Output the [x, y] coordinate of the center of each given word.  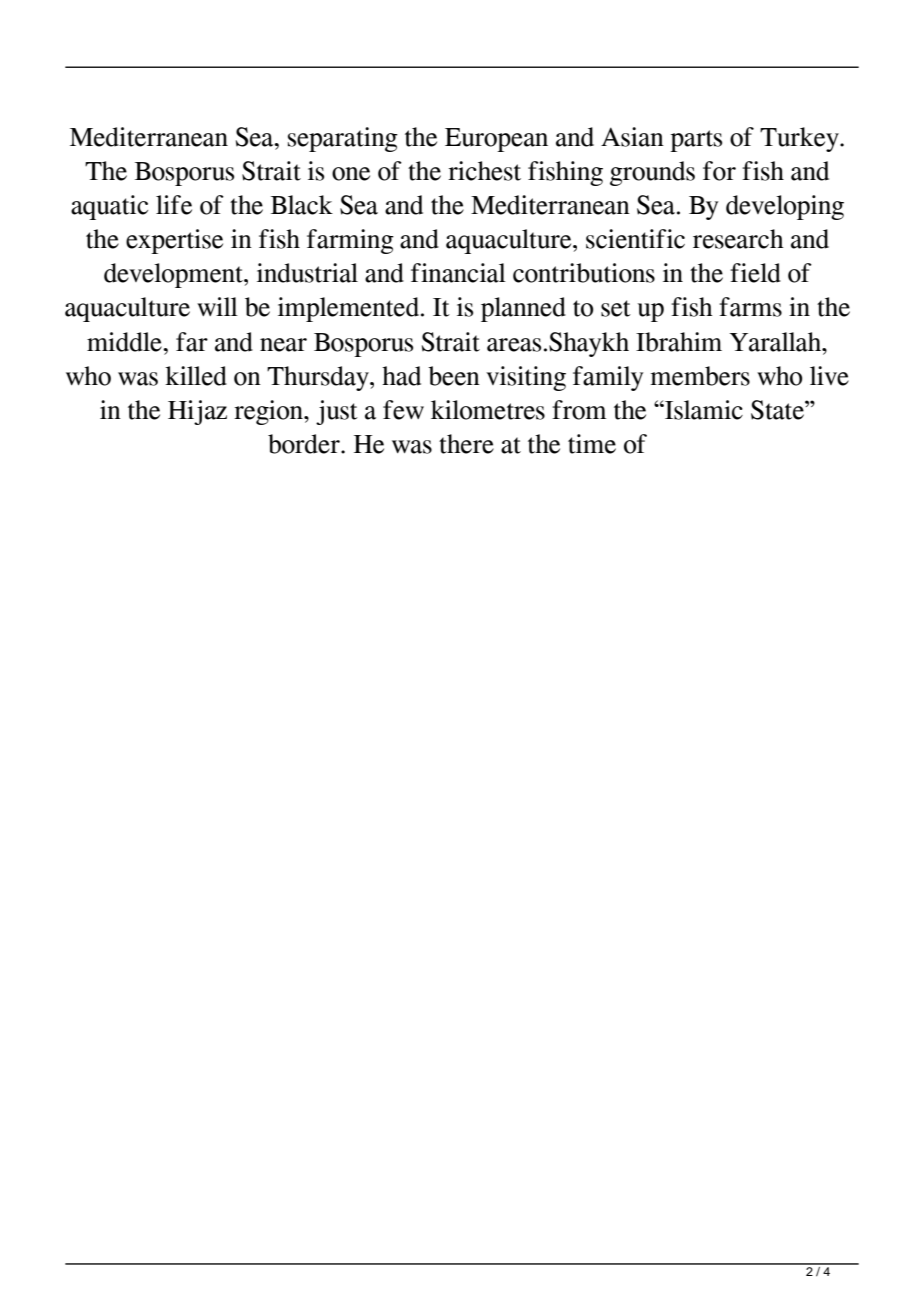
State [778, 410]
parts [696, 141]
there [466, 444]
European [496, 140]
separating [343, 139]
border [305, 444]
